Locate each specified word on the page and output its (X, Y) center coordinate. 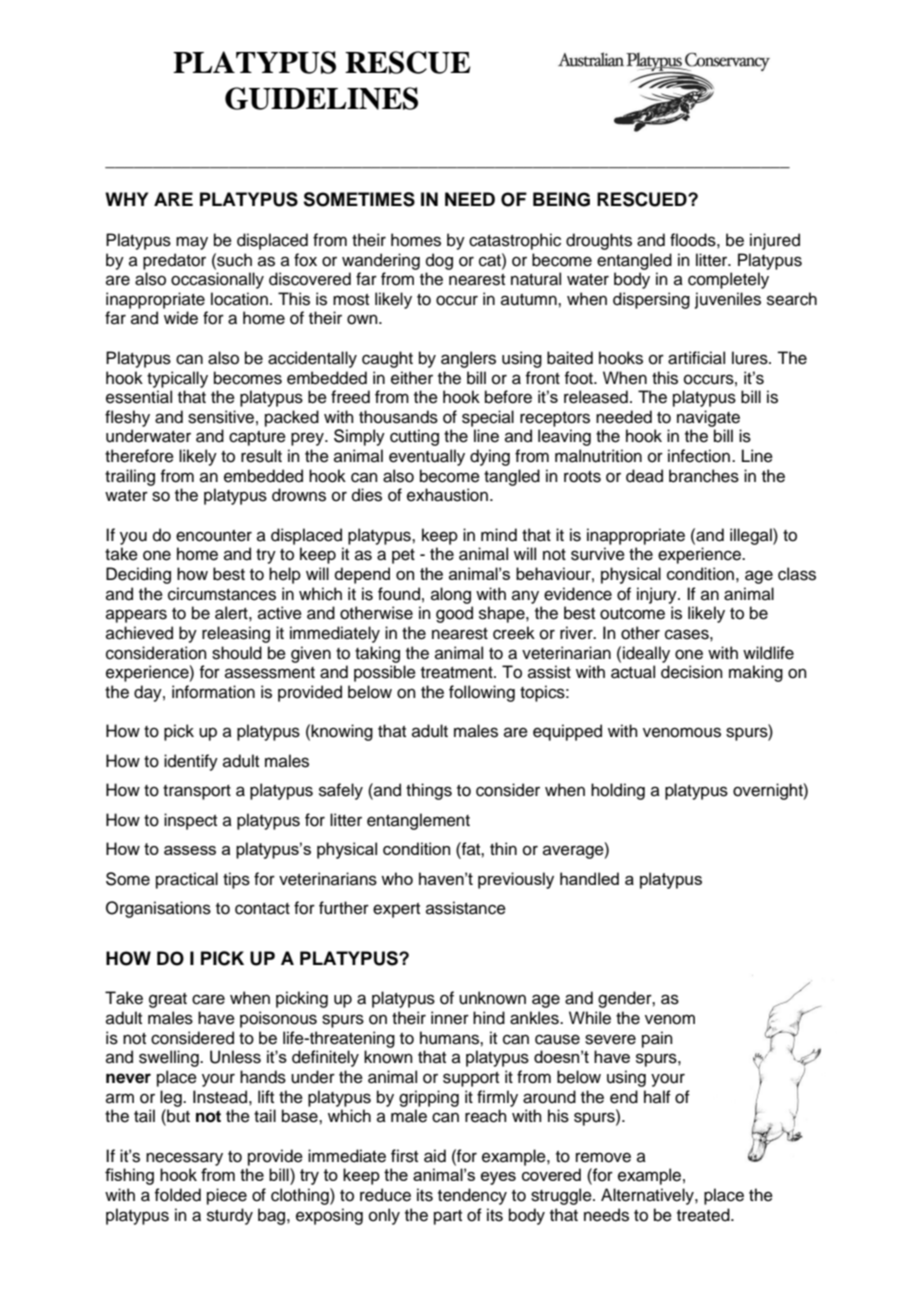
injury (658, 595)
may (192, 243)
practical (187, 880)
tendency (472, 1196)
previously (516, 880)
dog (439, 261)
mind (499, 535)
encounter (214, 536)
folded (177, 1195)
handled (589, 878)
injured (775, 241)
